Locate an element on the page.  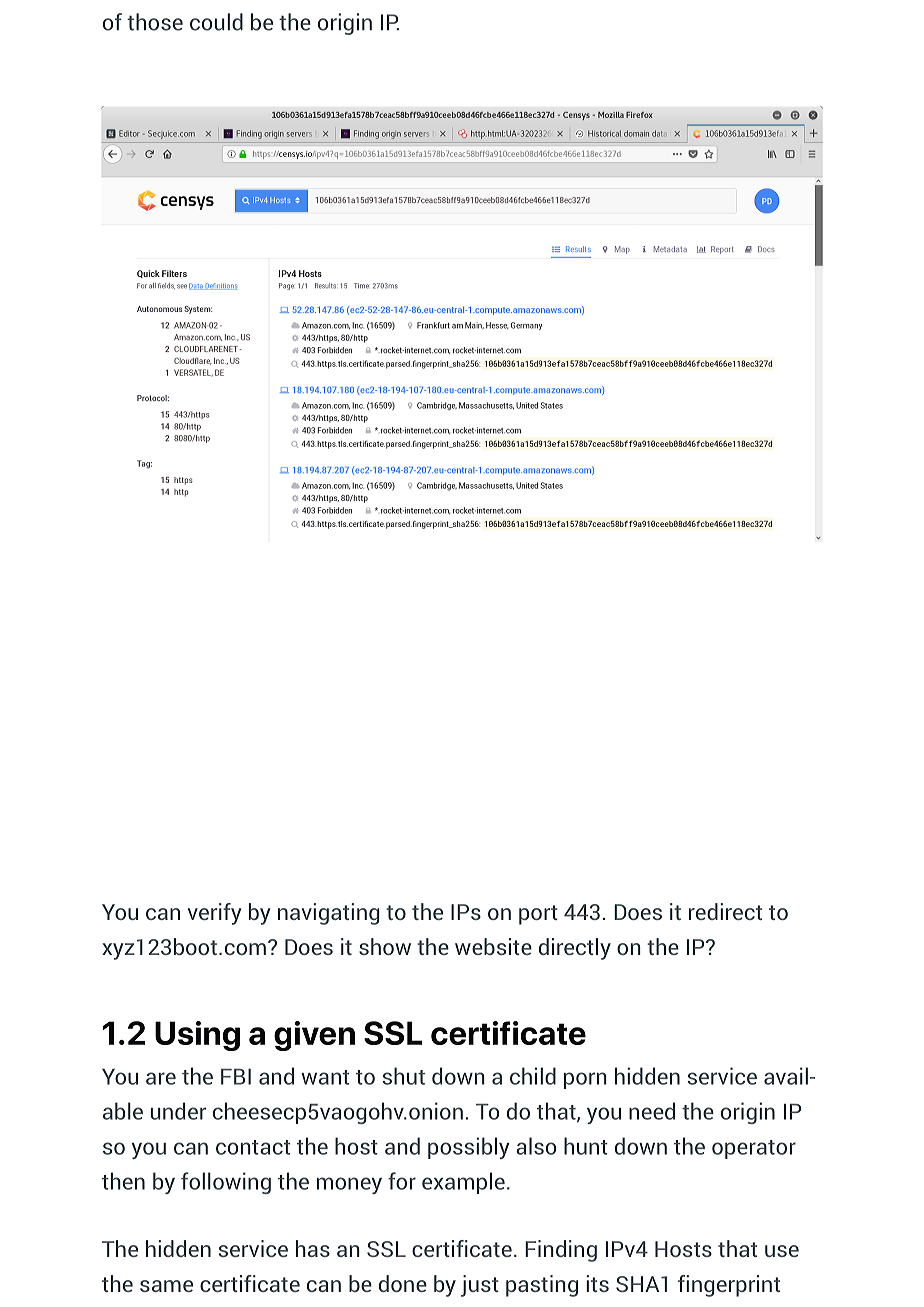
could is located at coordinates (216, 22).
